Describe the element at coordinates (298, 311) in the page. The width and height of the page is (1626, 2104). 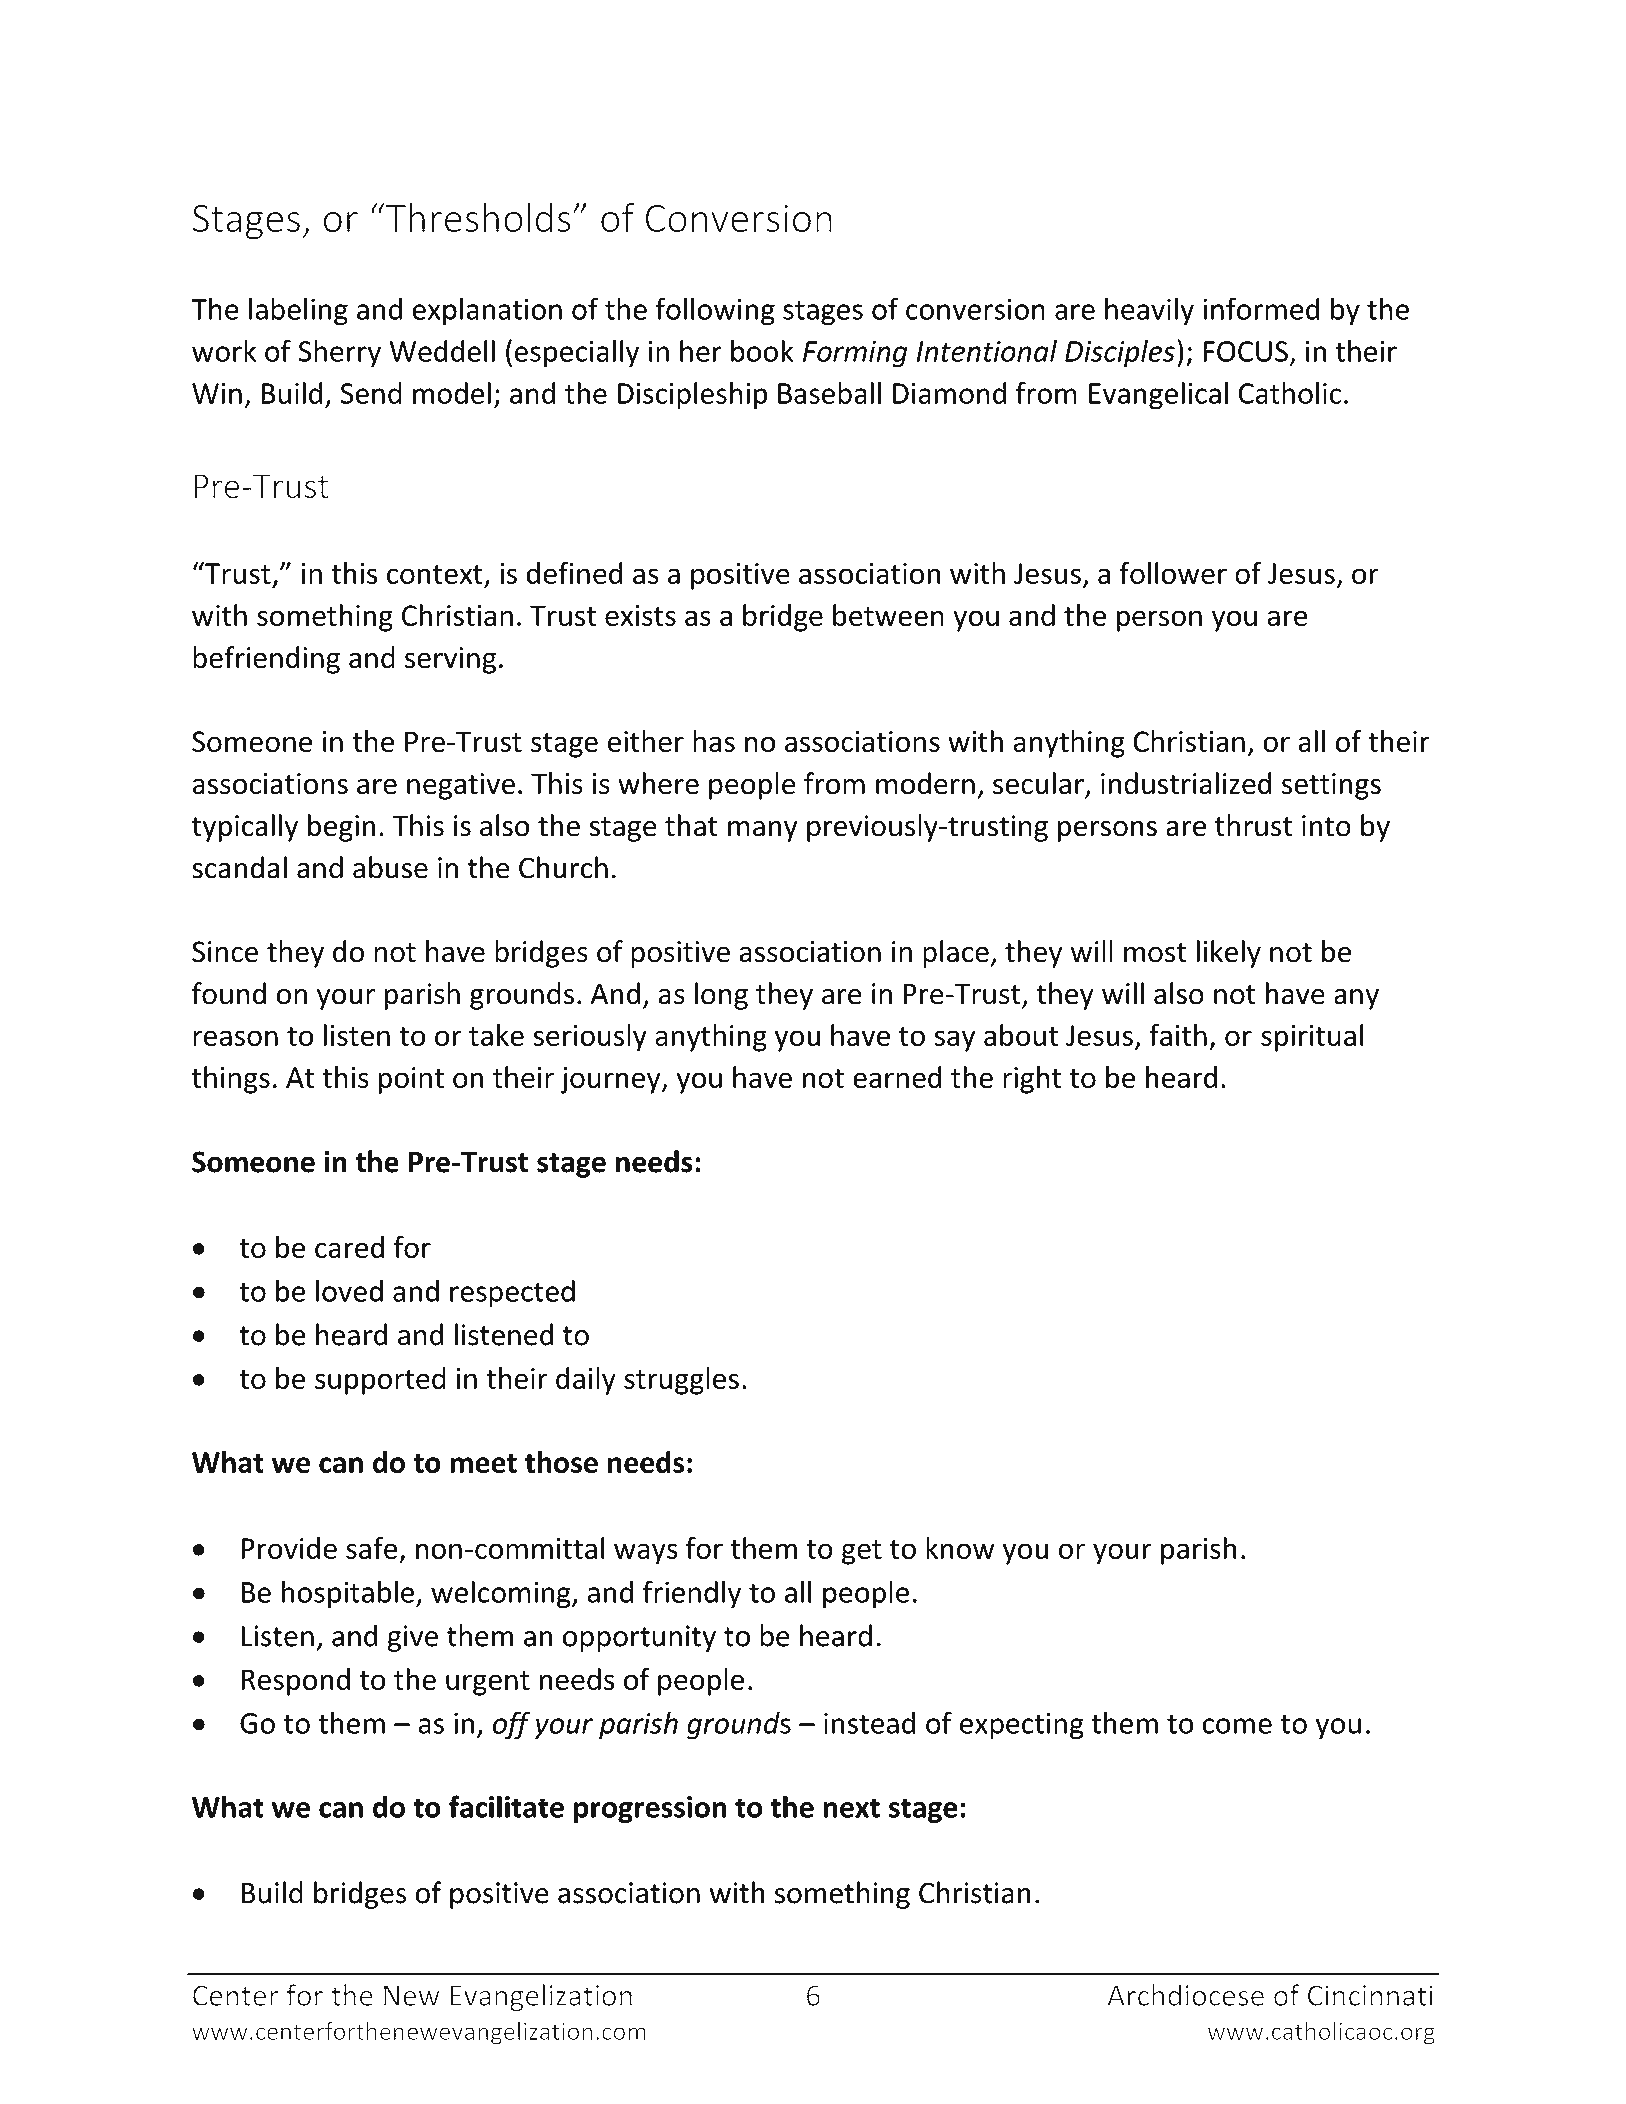
I see `labeling` at that location.
